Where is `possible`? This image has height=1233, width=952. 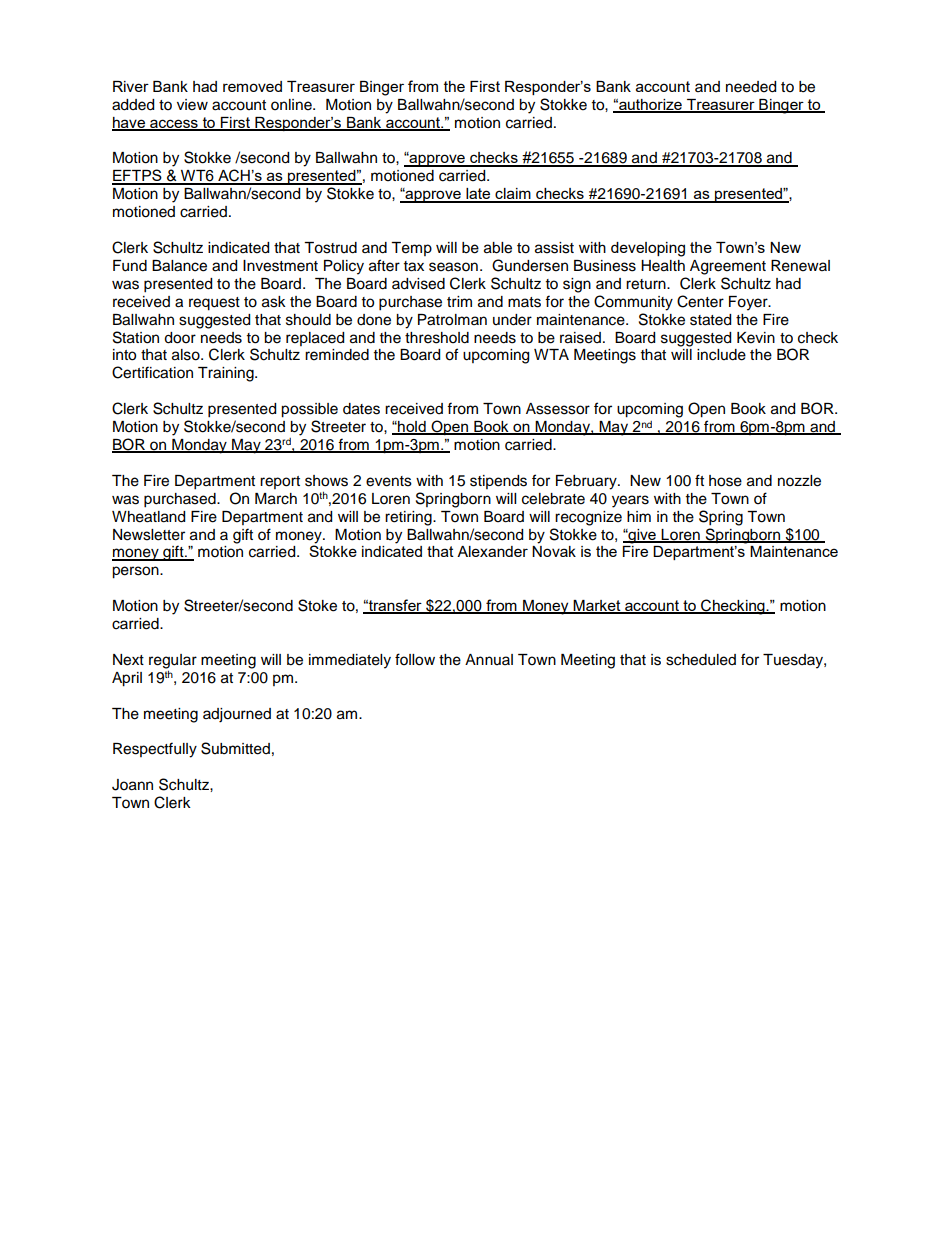 possible is located at coordinates (309, 410).
